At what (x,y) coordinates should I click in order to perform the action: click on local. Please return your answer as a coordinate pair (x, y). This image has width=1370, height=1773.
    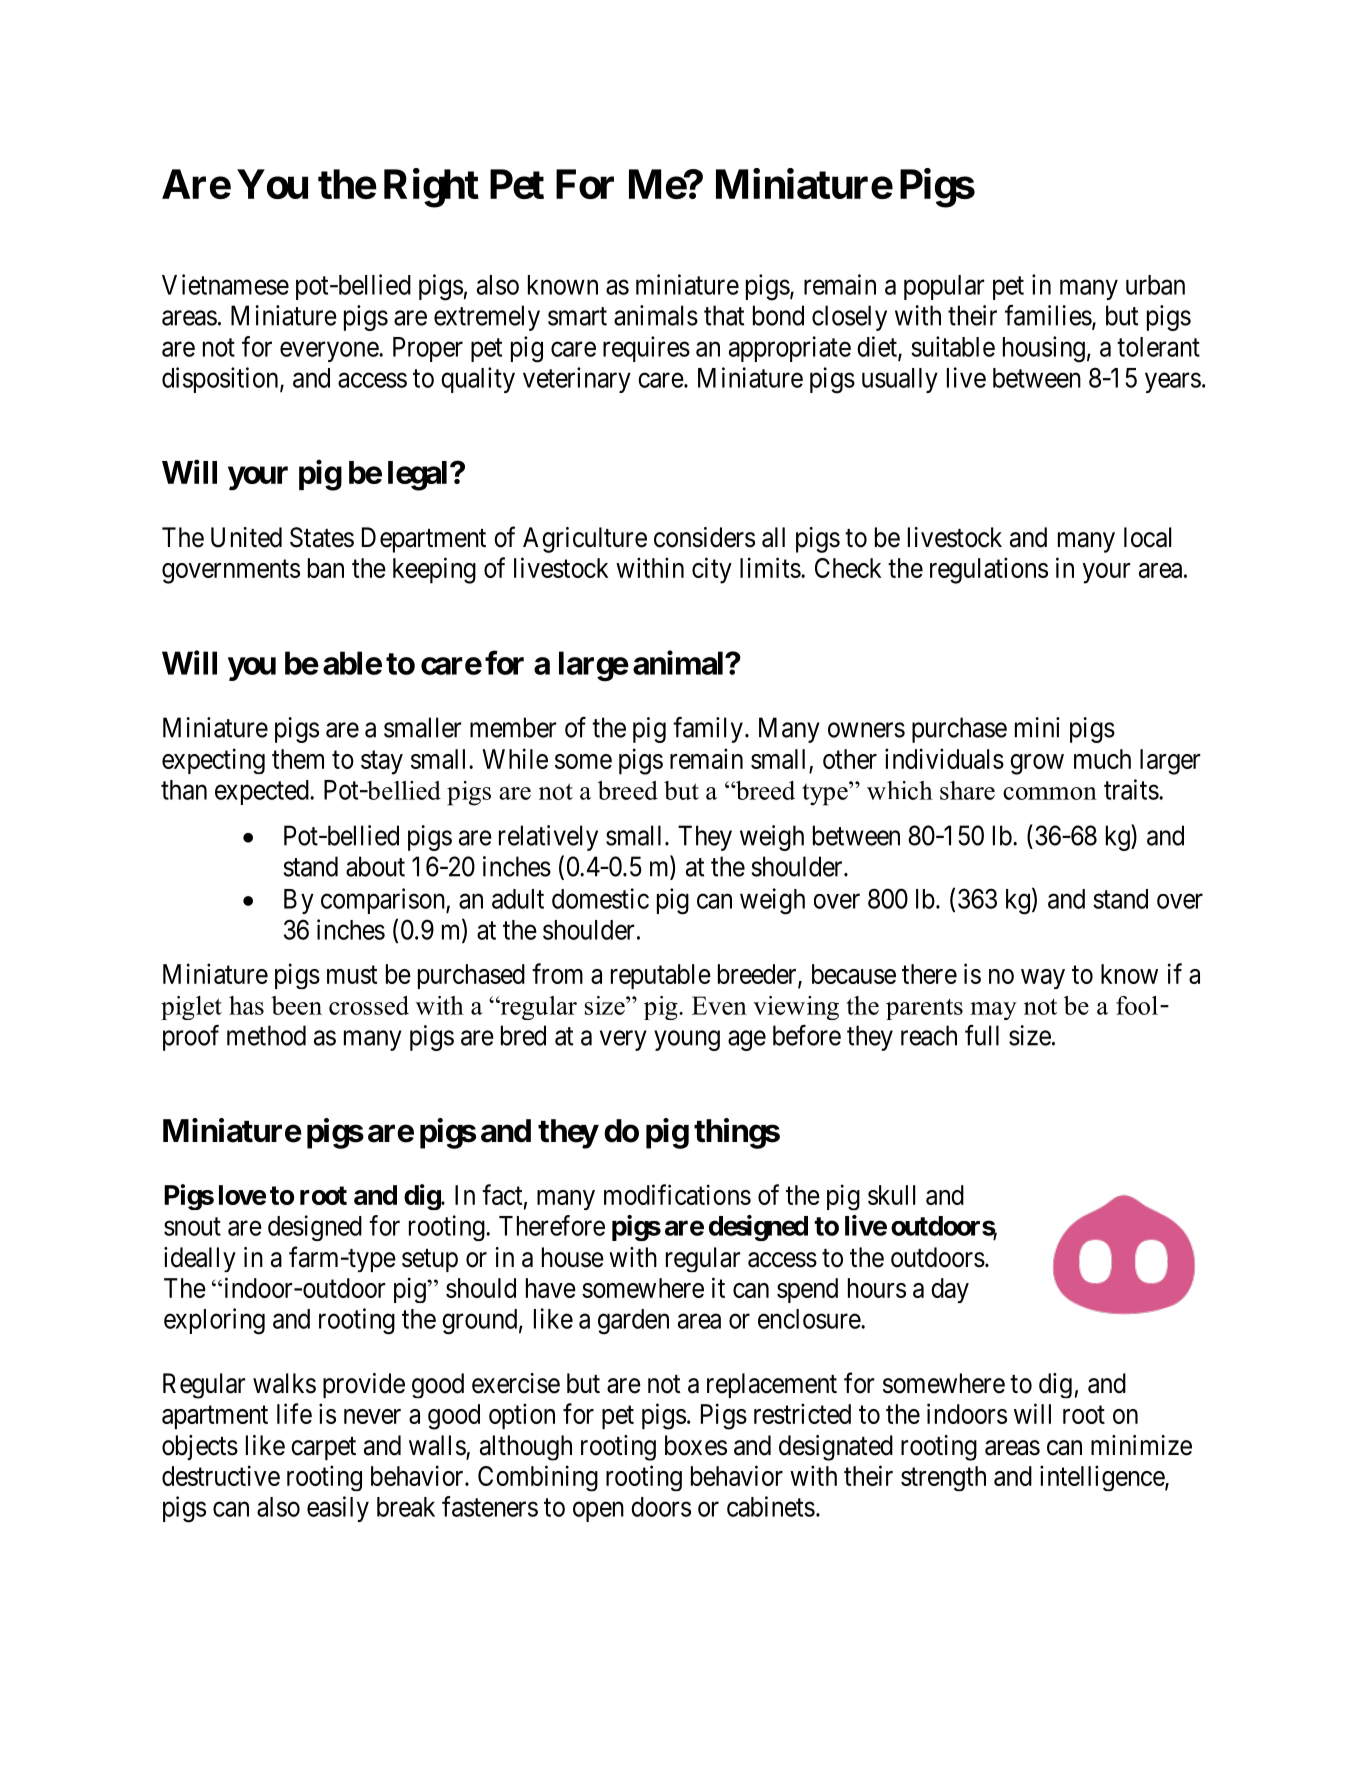
    Looking at the image, I should click on (1147, 537).
